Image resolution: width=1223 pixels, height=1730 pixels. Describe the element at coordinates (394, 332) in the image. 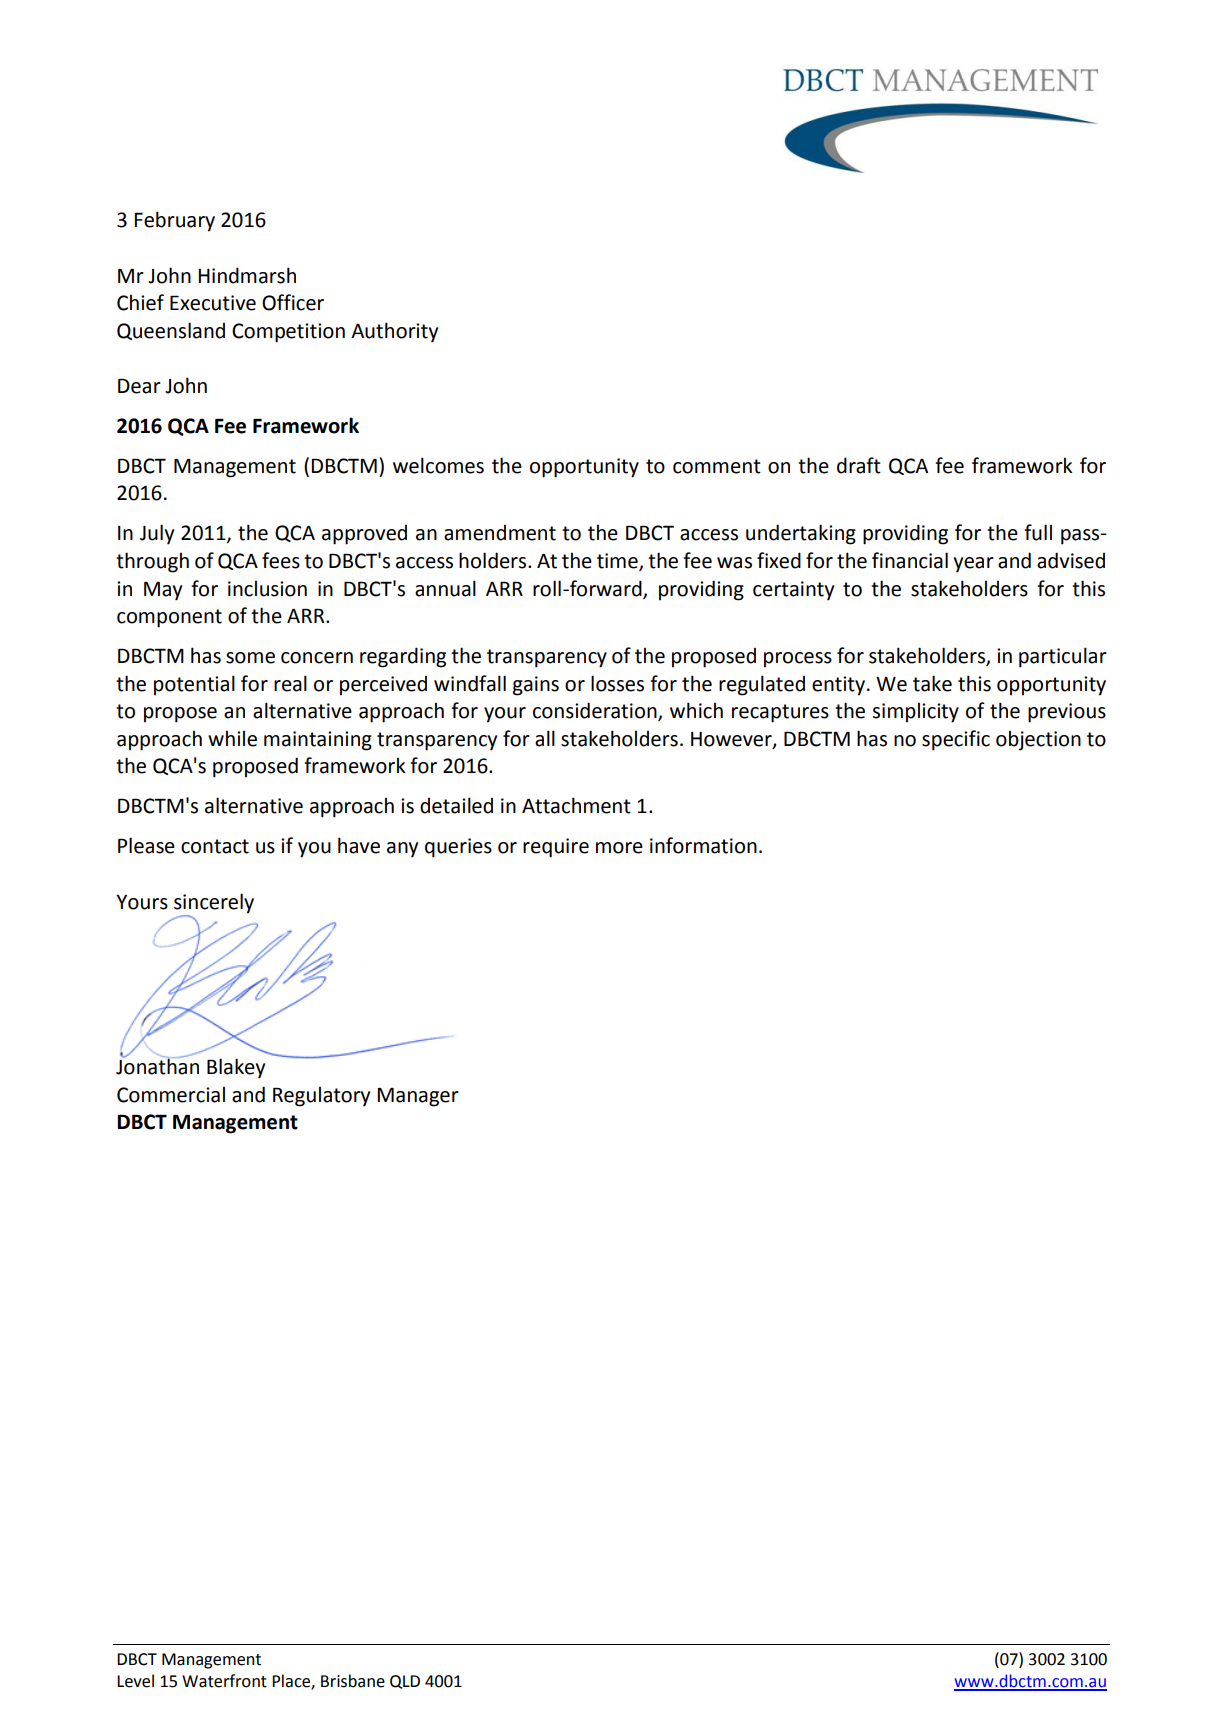

I see `Authority` at that location.
